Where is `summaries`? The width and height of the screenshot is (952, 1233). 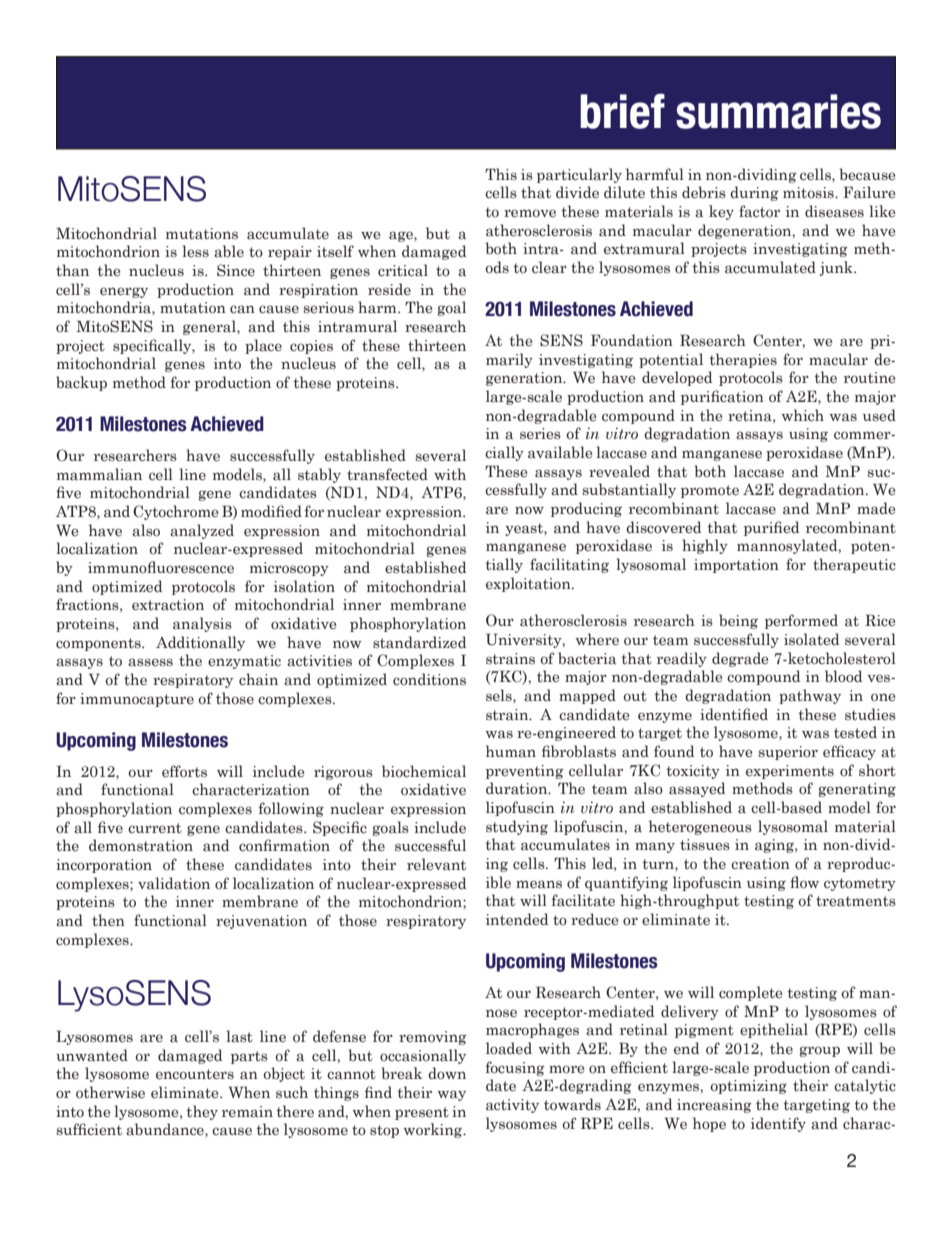
summaries is located at coordinates (778, 111).
